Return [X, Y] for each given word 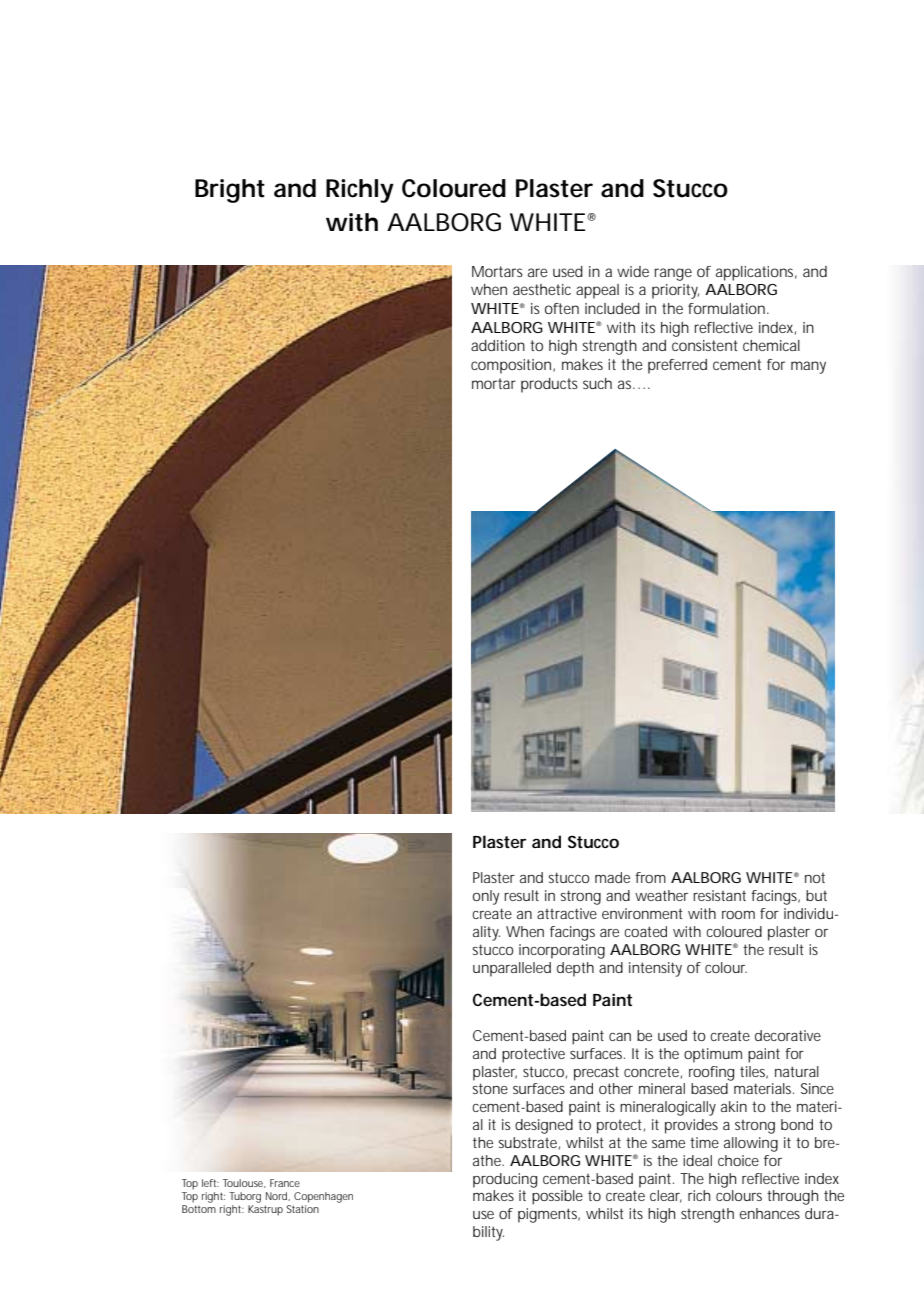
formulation [728, 308]
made [612, 877]
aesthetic [542, 289]
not [815, 878]
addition [498, 345]
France [285, 1183]
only [486, 897]
